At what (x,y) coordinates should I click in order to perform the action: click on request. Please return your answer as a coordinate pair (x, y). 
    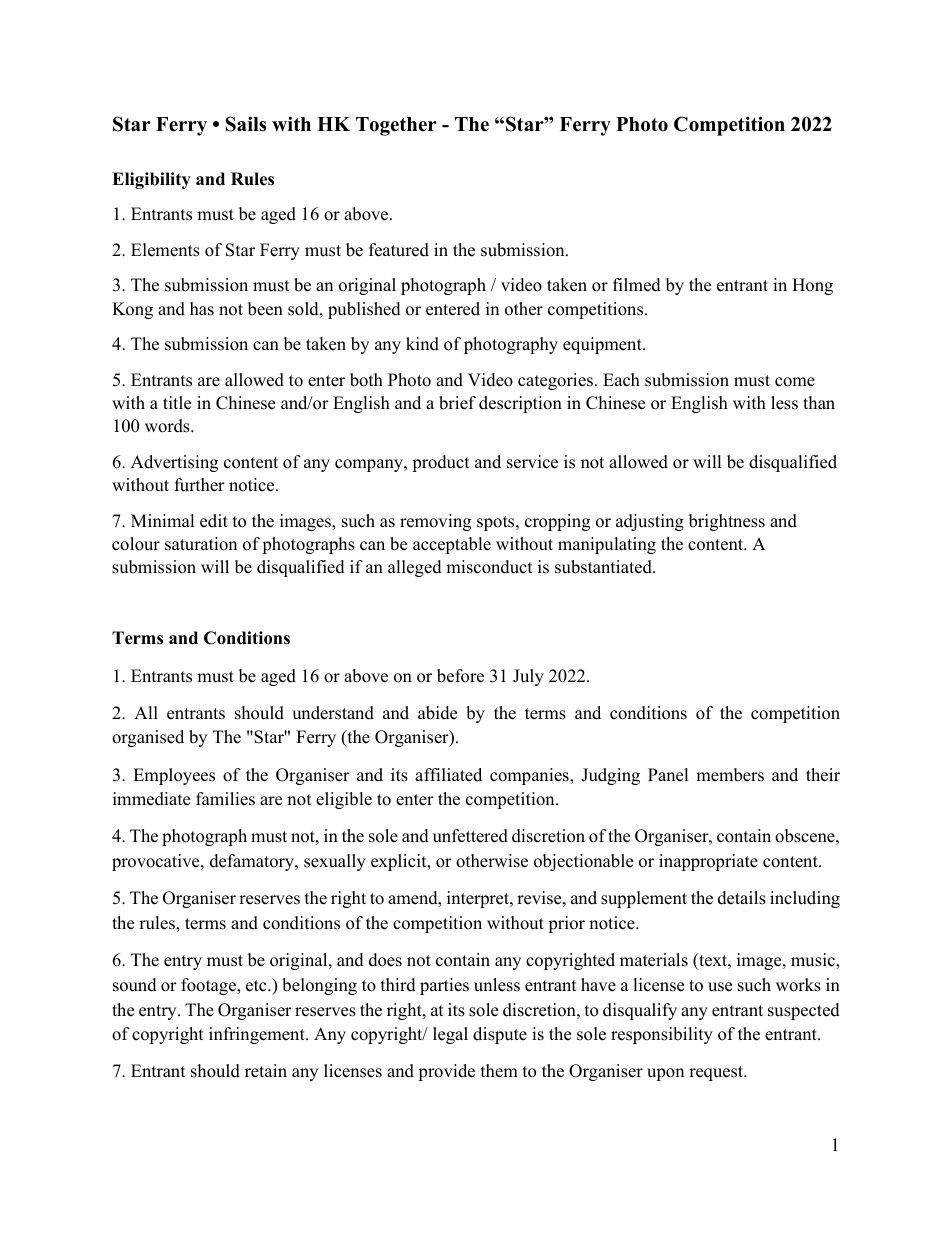
    Looking at the image, I should click on (717, 1073).
